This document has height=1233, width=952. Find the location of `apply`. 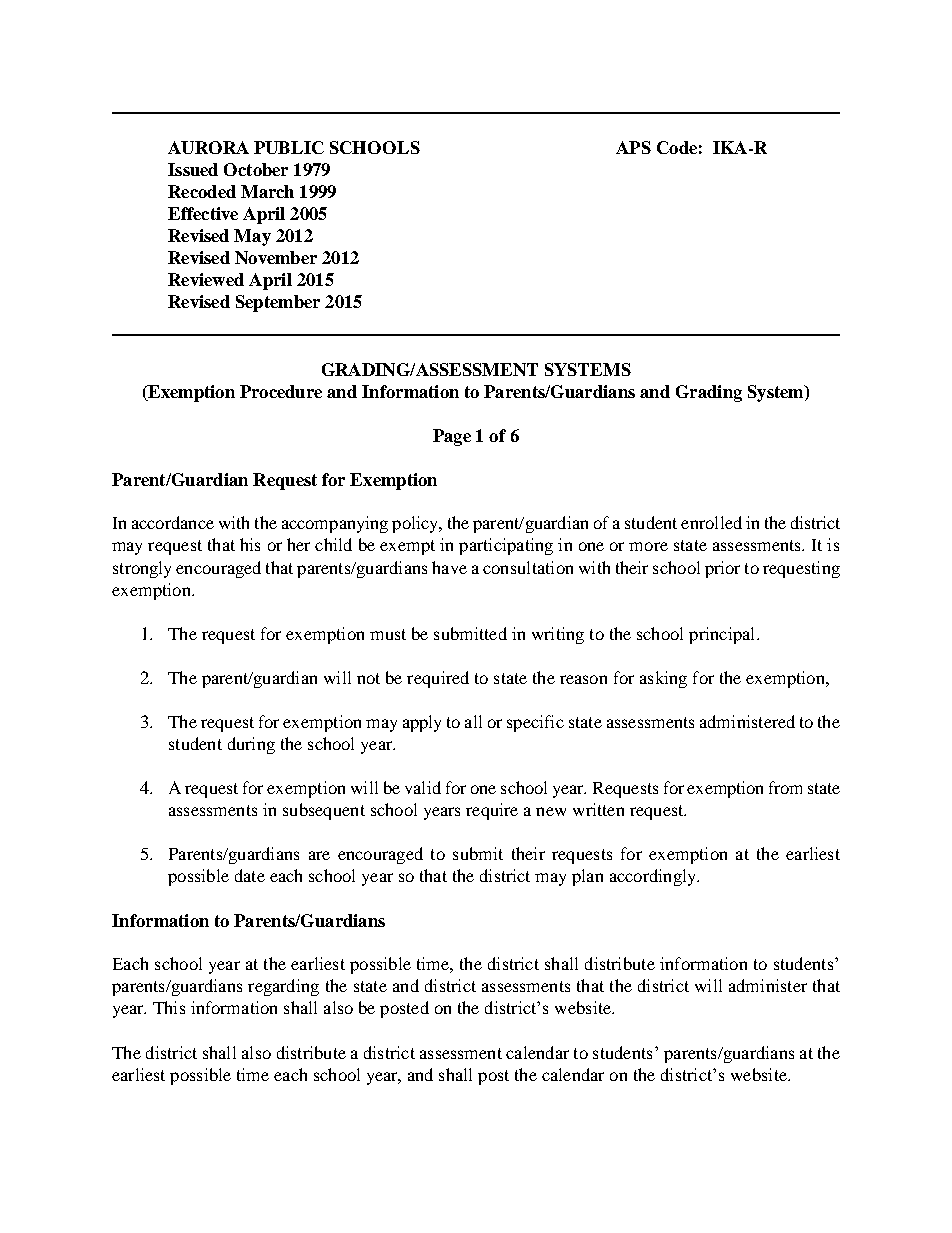

apply is located at coordinates (422, 723).
